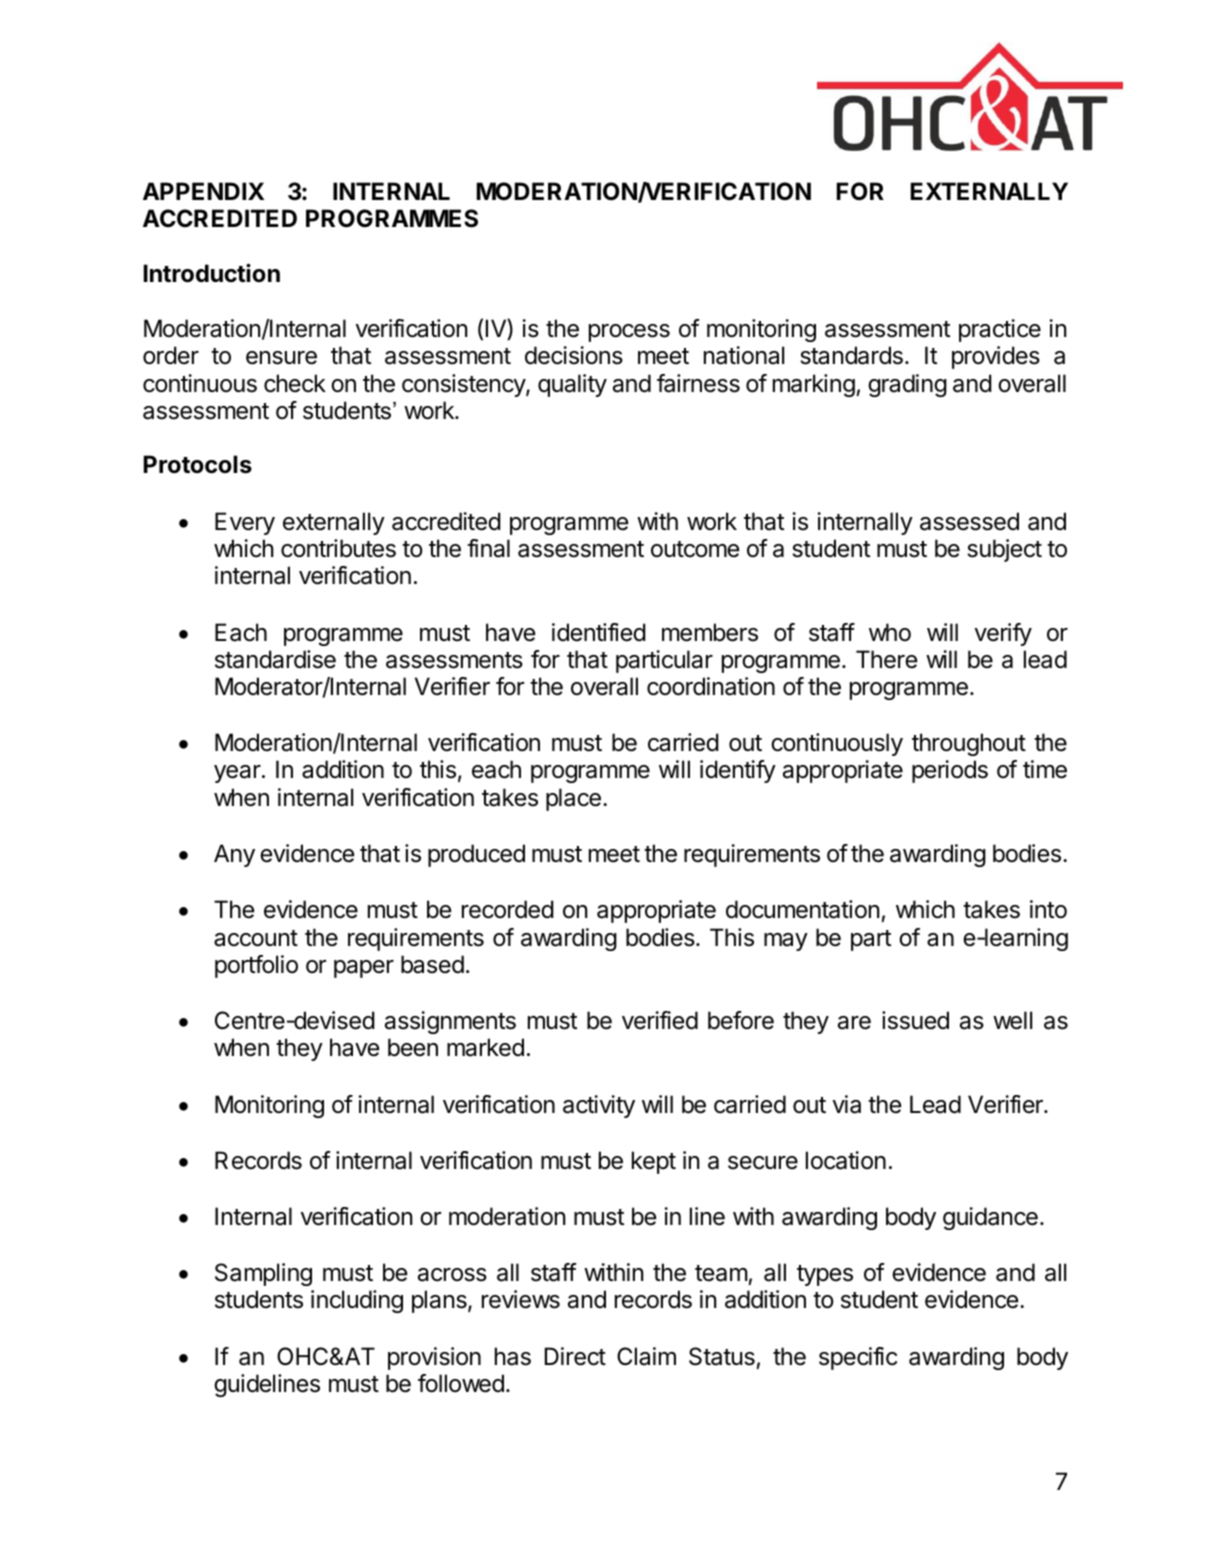  I want to click on APPENDIX, so click(203, 191).
